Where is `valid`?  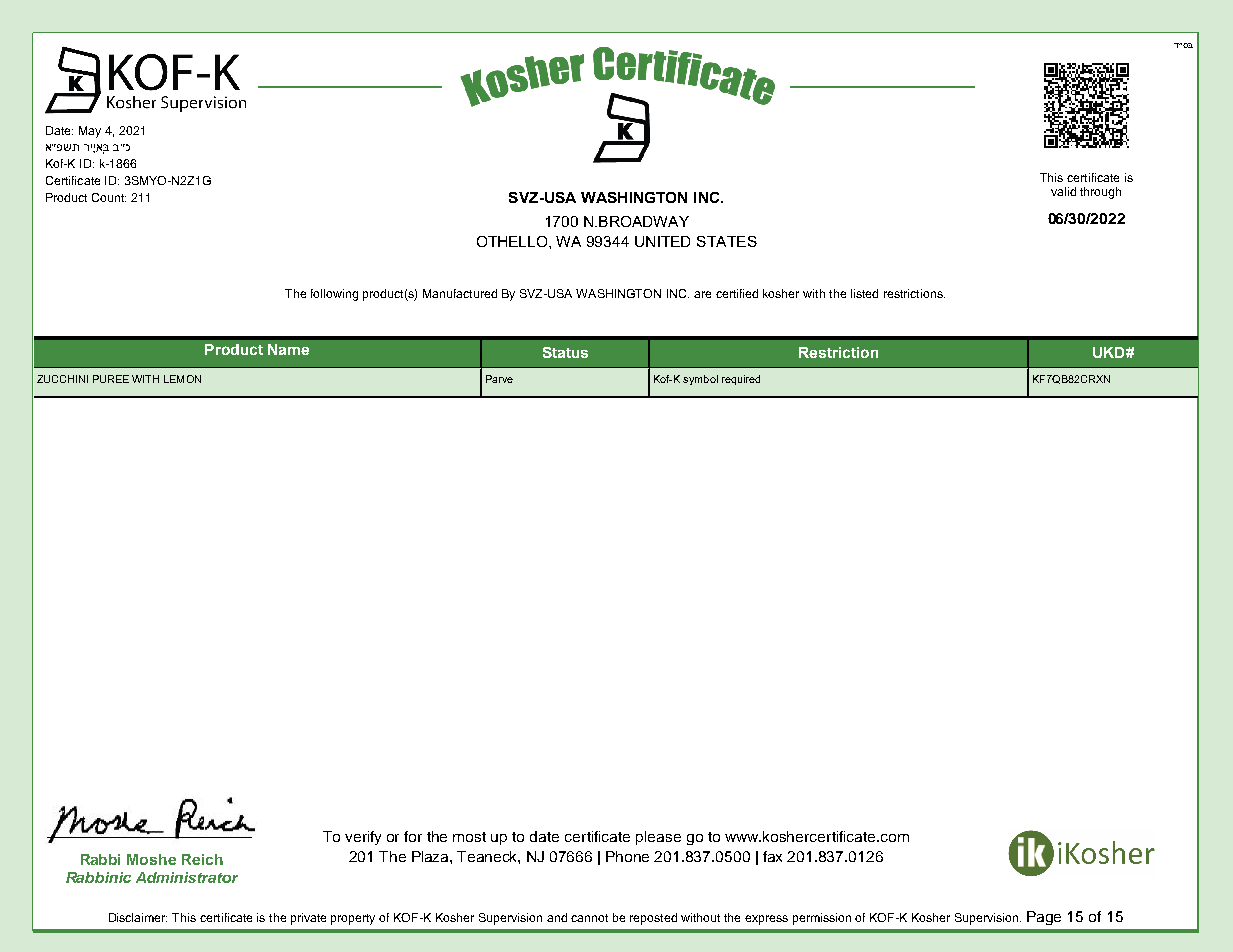
valid is located at coordinates (1063, 191).
